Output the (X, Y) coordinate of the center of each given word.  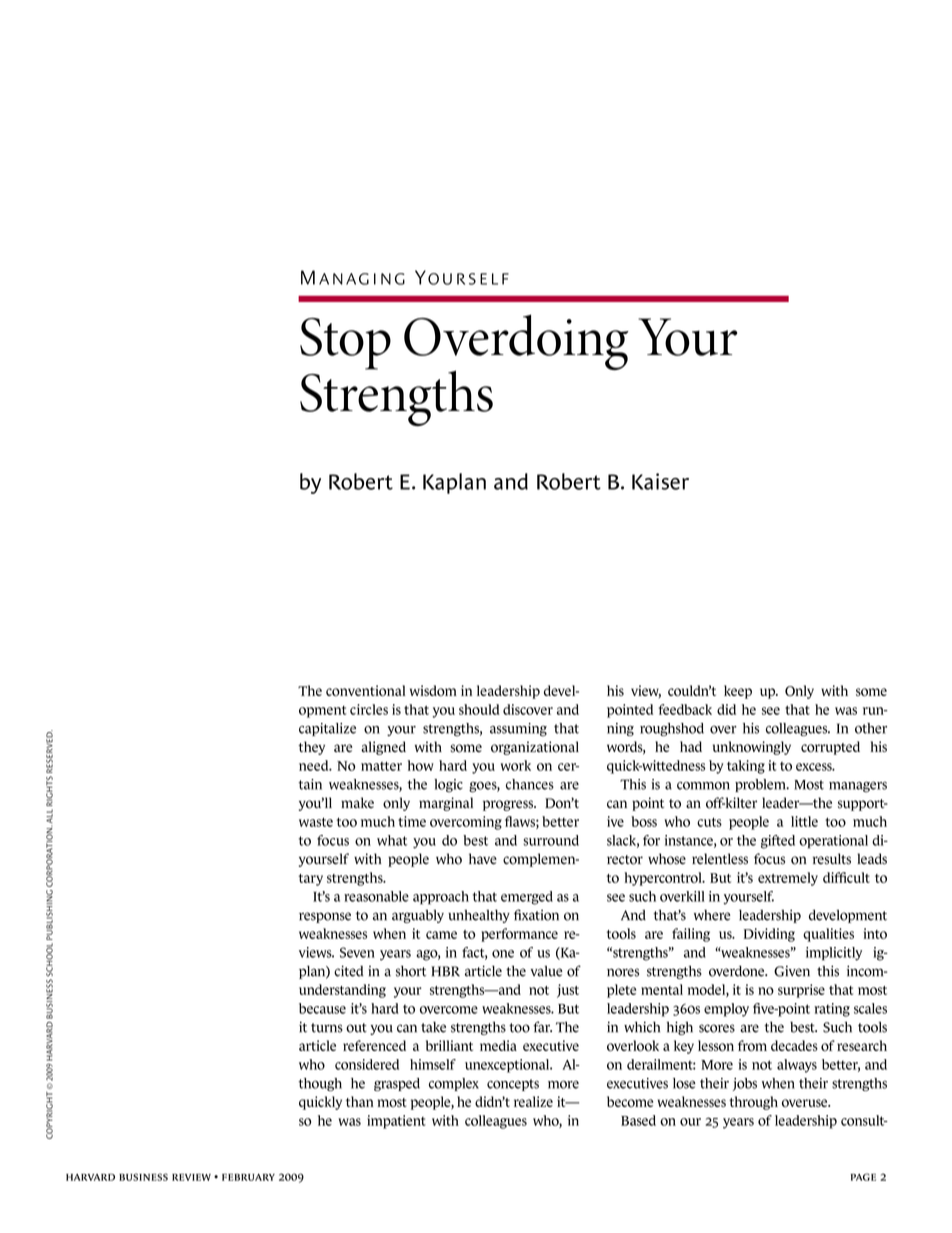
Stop (345, 344)
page (863, 1177)
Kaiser (660, 481)
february (248, 1177)
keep (738, 692)
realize (533, 1101)
